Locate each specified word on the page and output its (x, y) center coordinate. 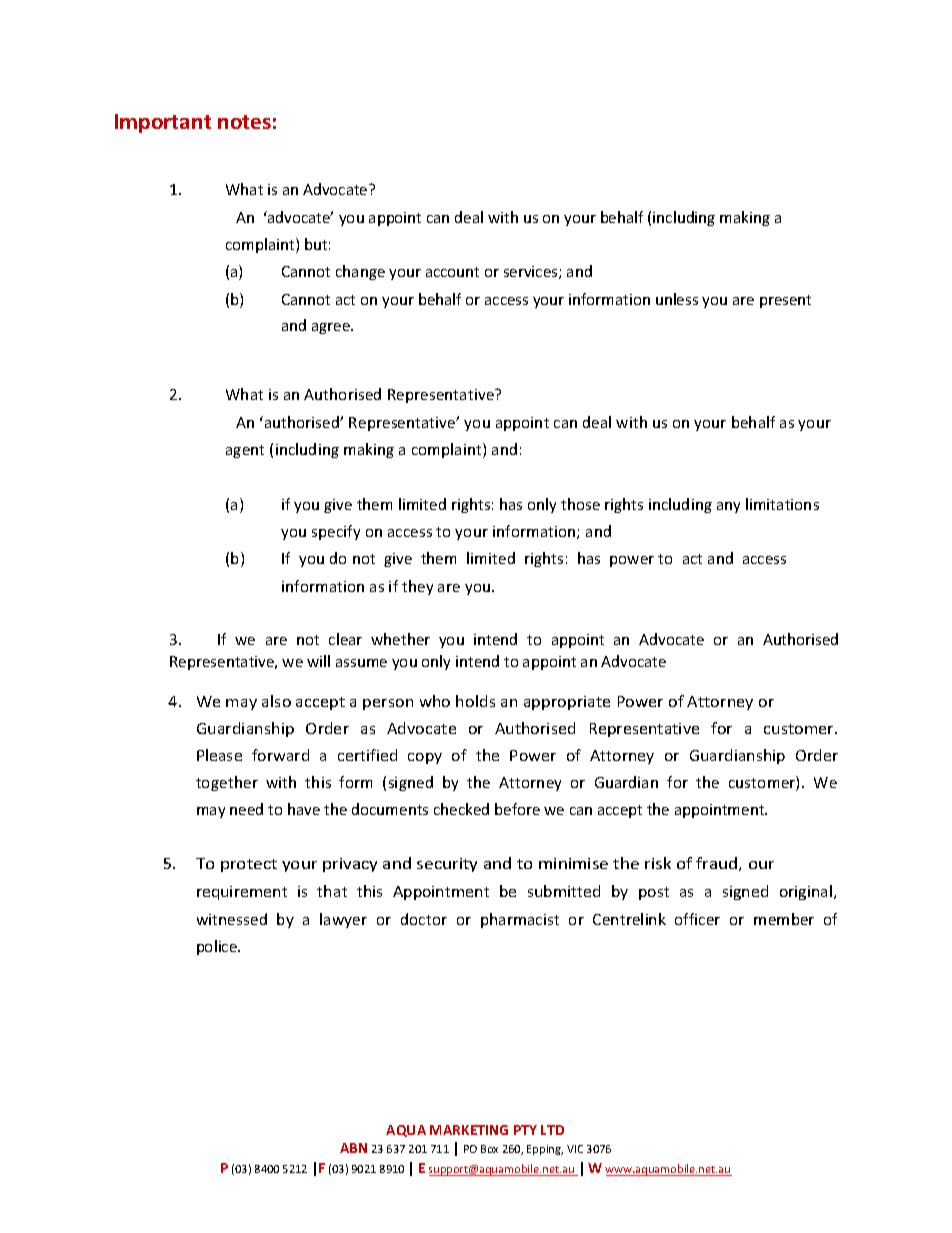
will (318, 661)
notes (244, 122)
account (452, 272)
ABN (353, 1148)
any (728, 507)
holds (475, 701)
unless (677, 299)
